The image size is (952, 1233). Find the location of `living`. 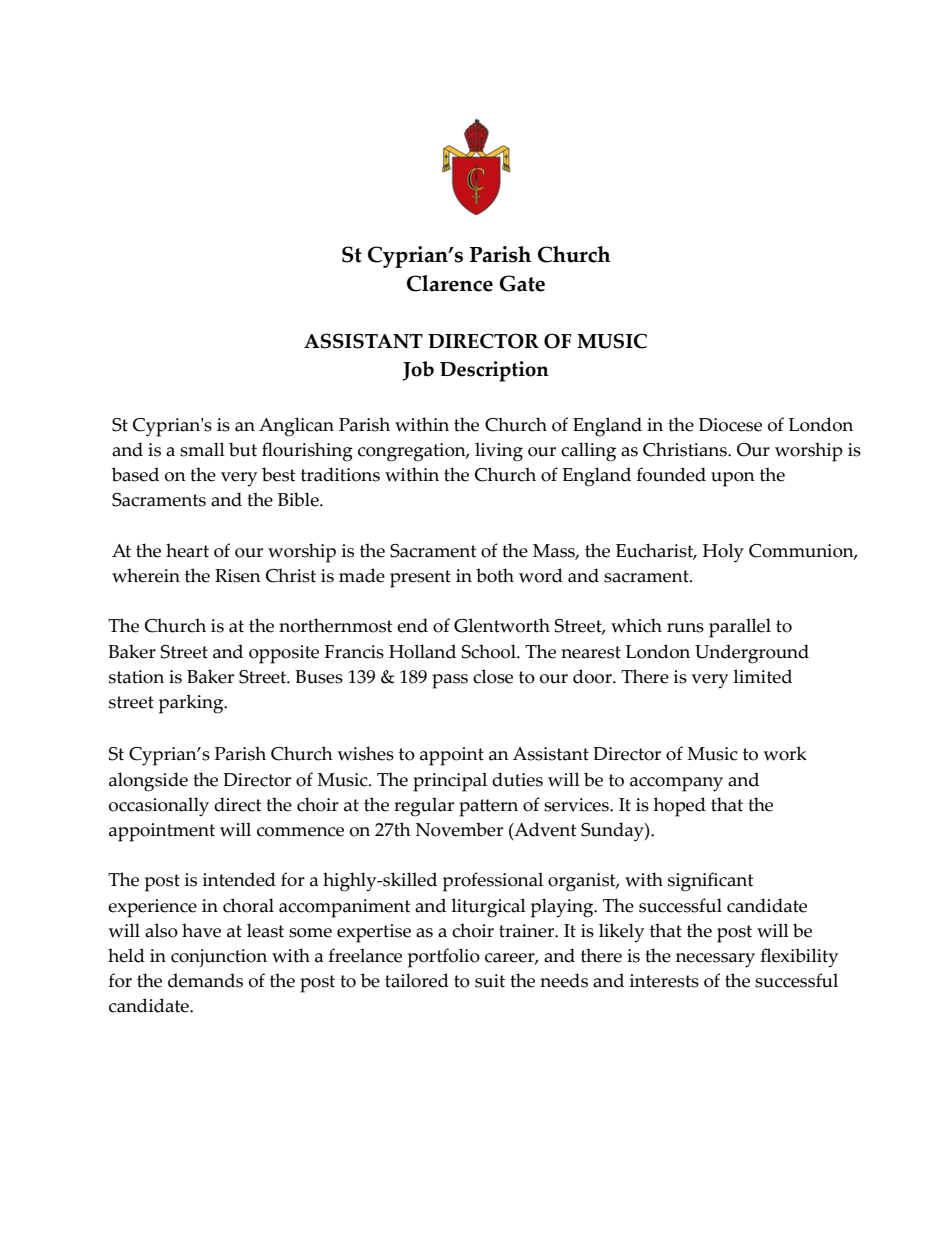

living is located at coordinates (499, 452).
